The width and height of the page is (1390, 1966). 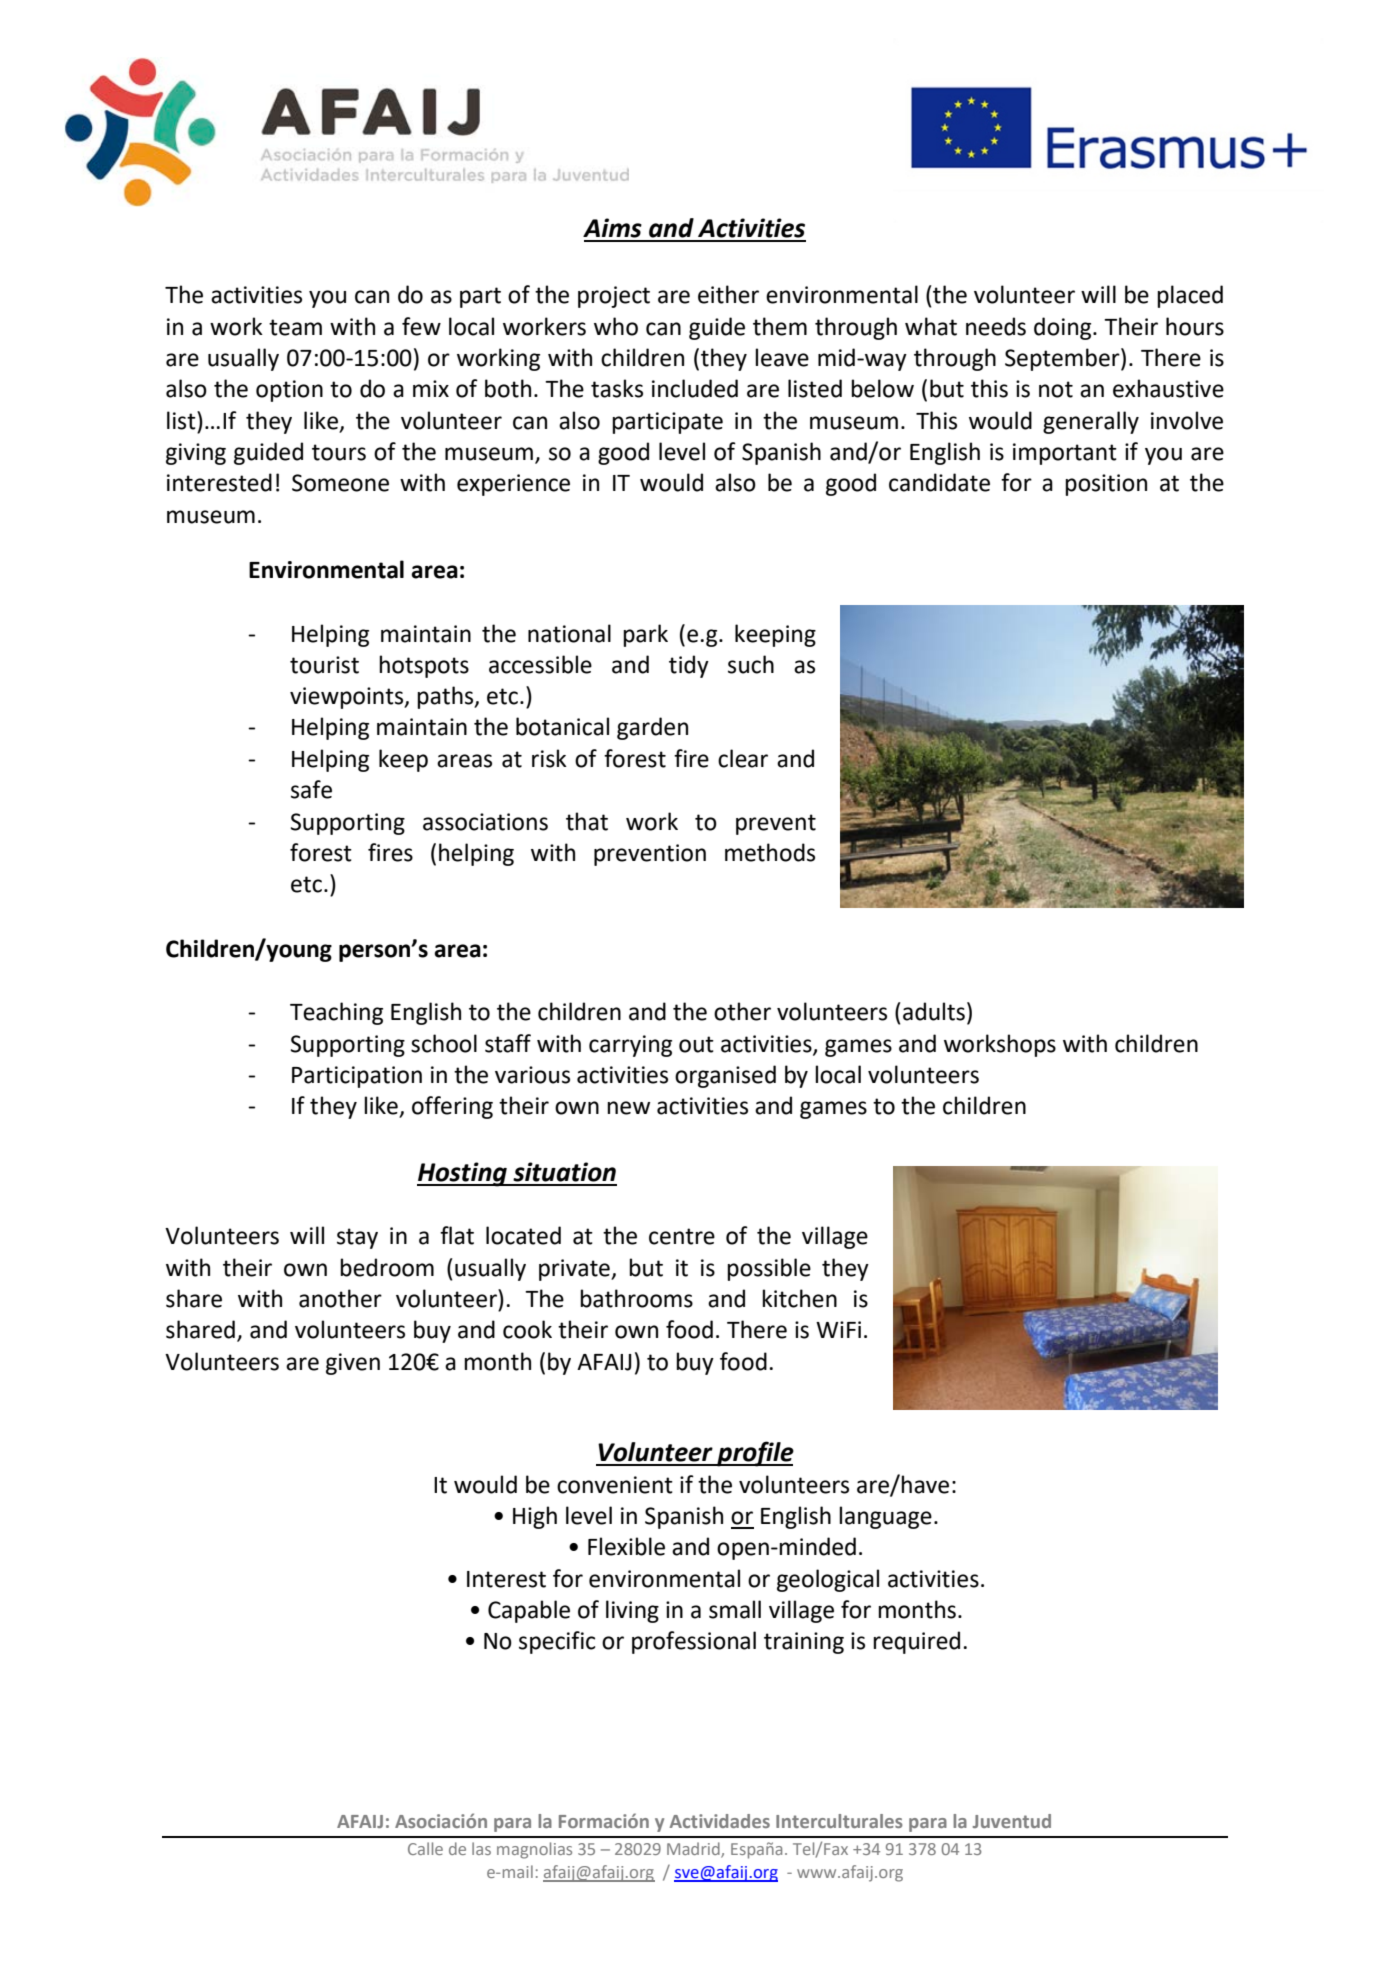 I want to click on included, so click(x=695, y=388).
